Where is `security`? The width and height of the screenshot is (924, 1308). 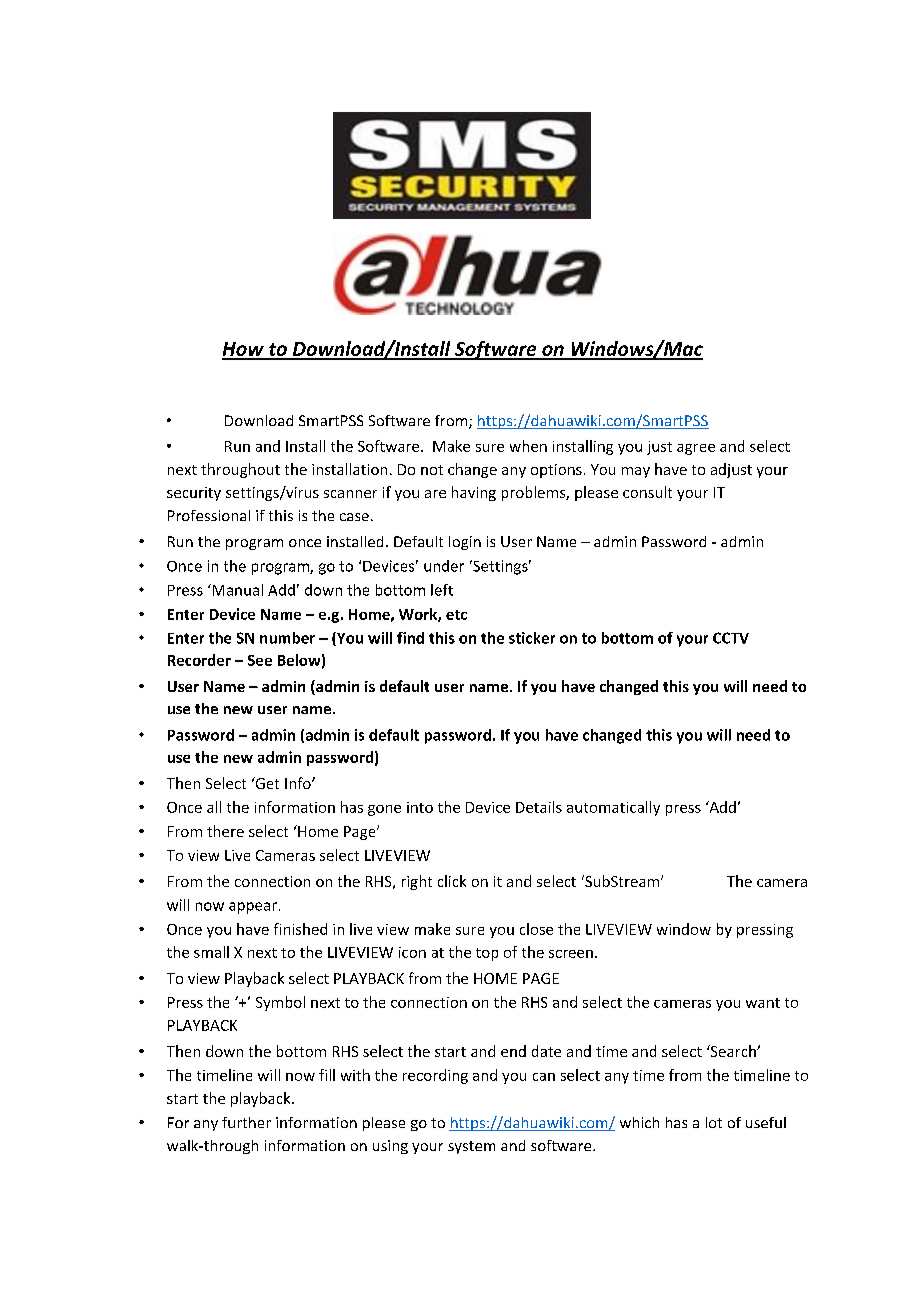
security is located at coordinates (194, 494).
